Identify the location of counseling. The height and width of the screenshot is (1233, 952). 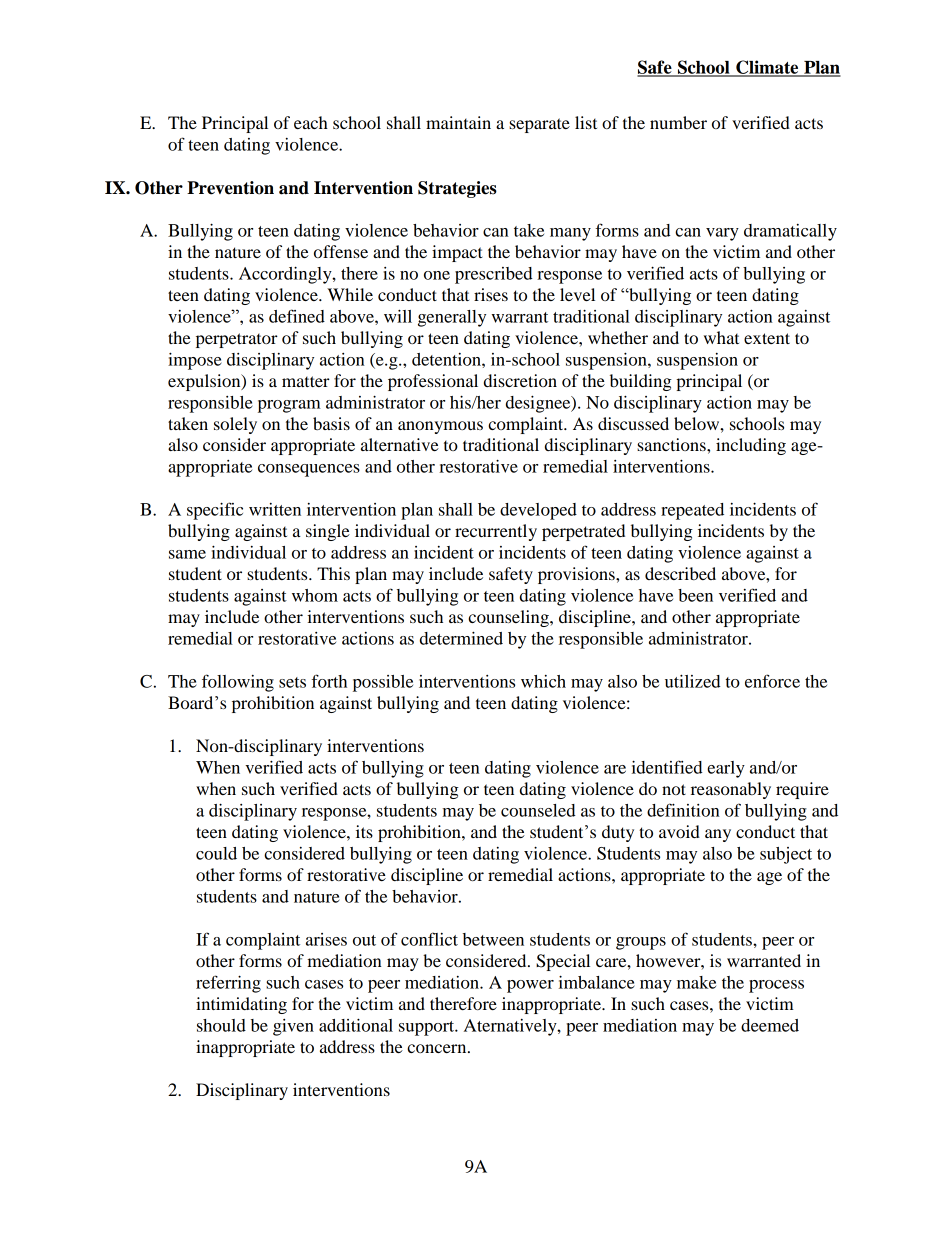
(509, 618).
